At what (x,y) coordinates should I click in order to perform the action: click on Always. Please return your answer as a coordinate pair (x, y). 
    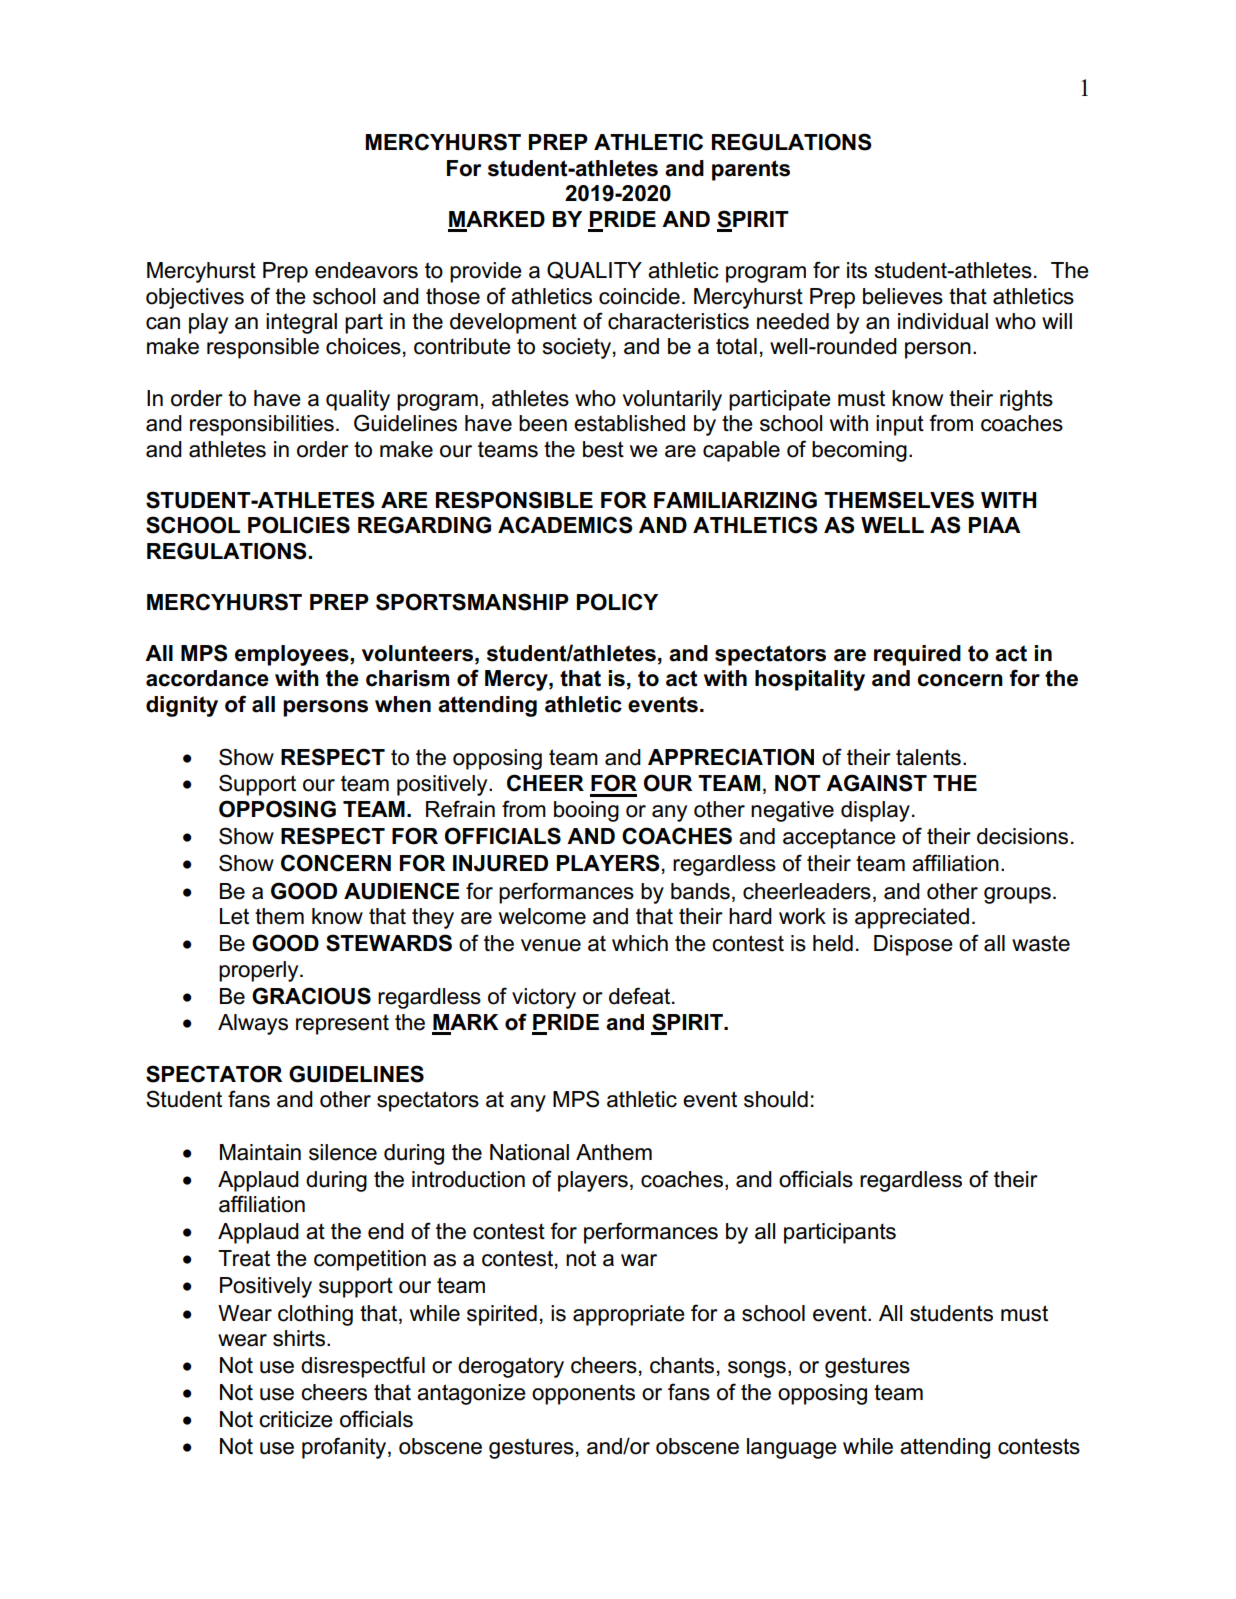
    Looking at the image, I should click on (253, 1024).
